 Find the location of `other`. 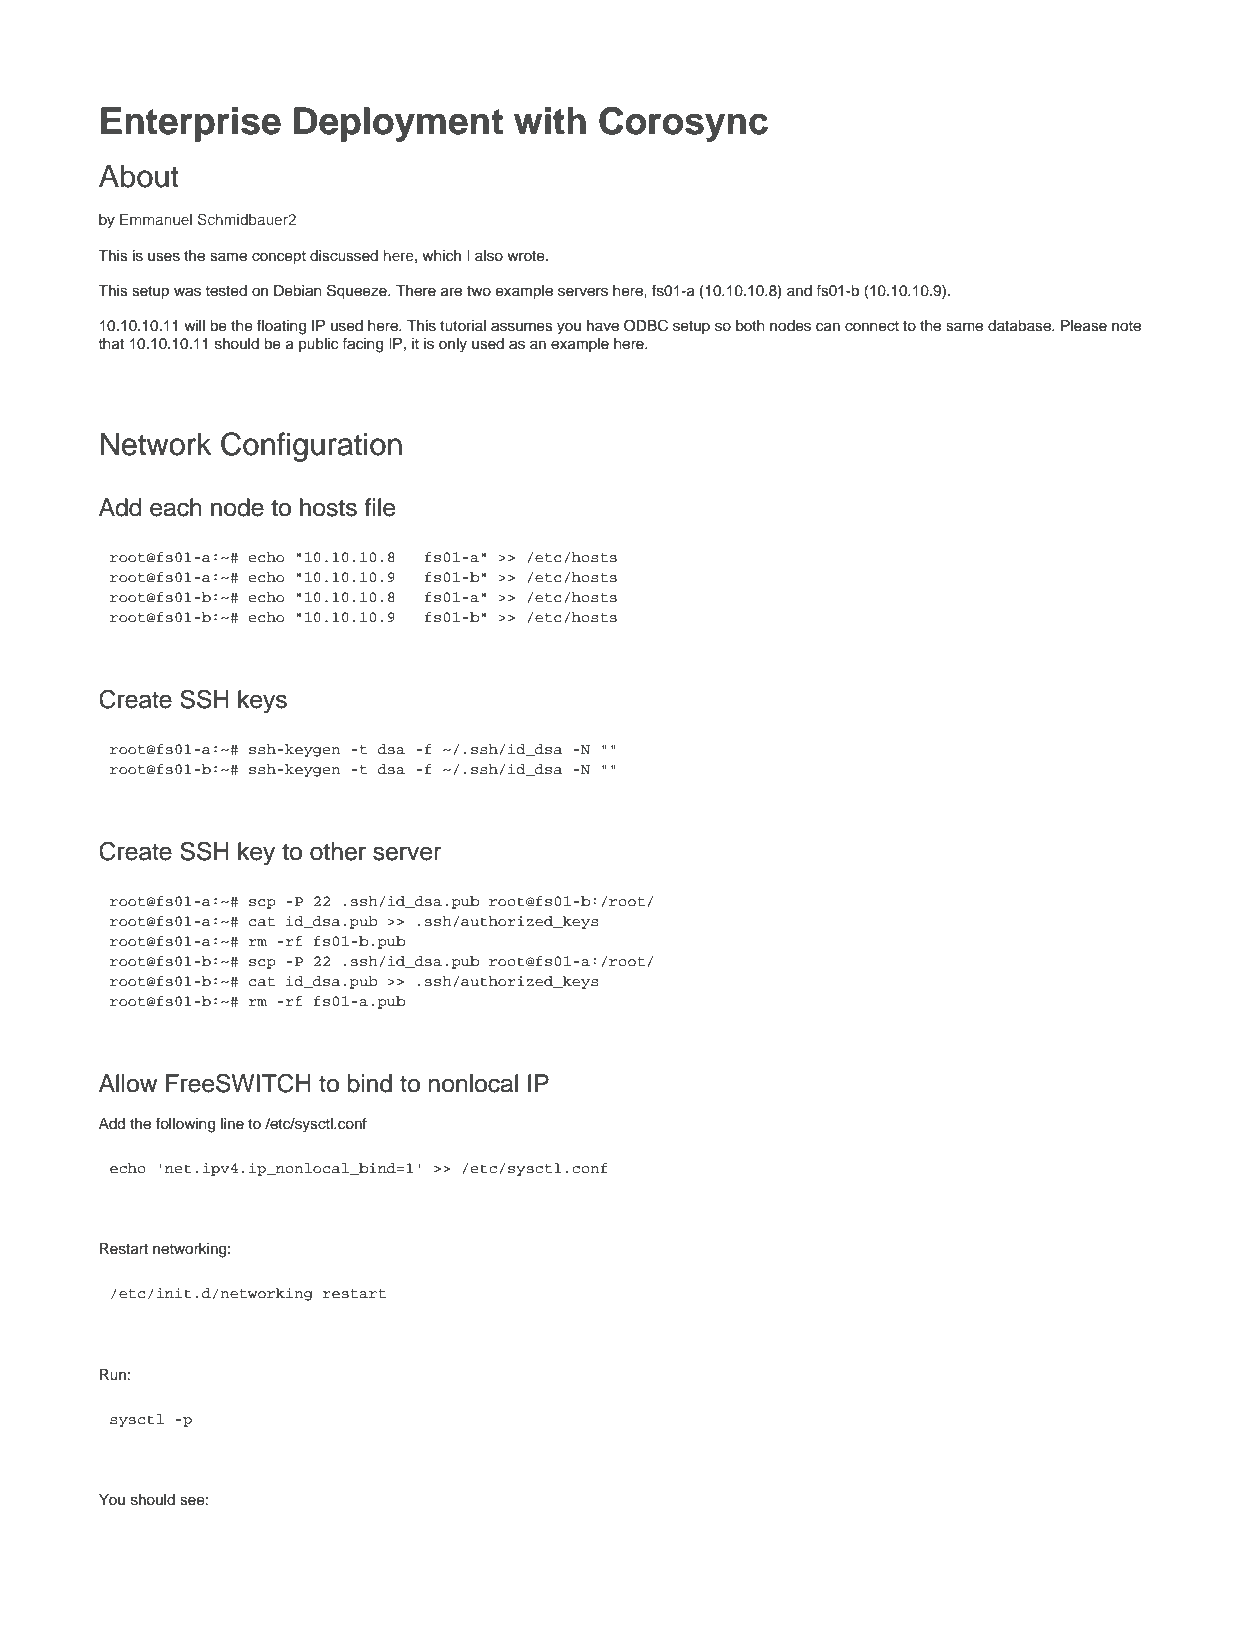

other is located at coordinates (338, 851).
